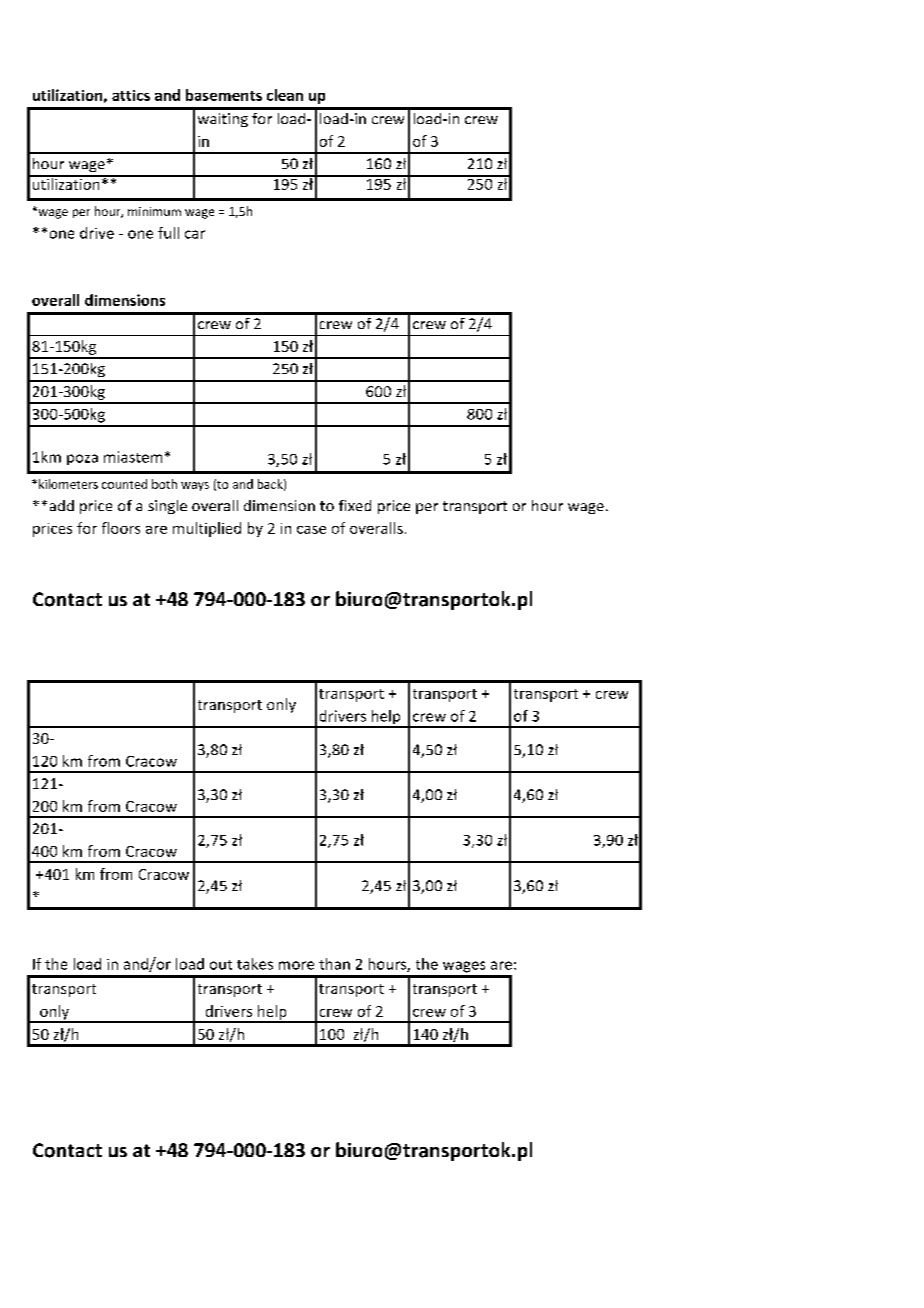 Image resolution: width=924 pixels, height=1308 pixels. I want to click on more, so click(296, 965).
